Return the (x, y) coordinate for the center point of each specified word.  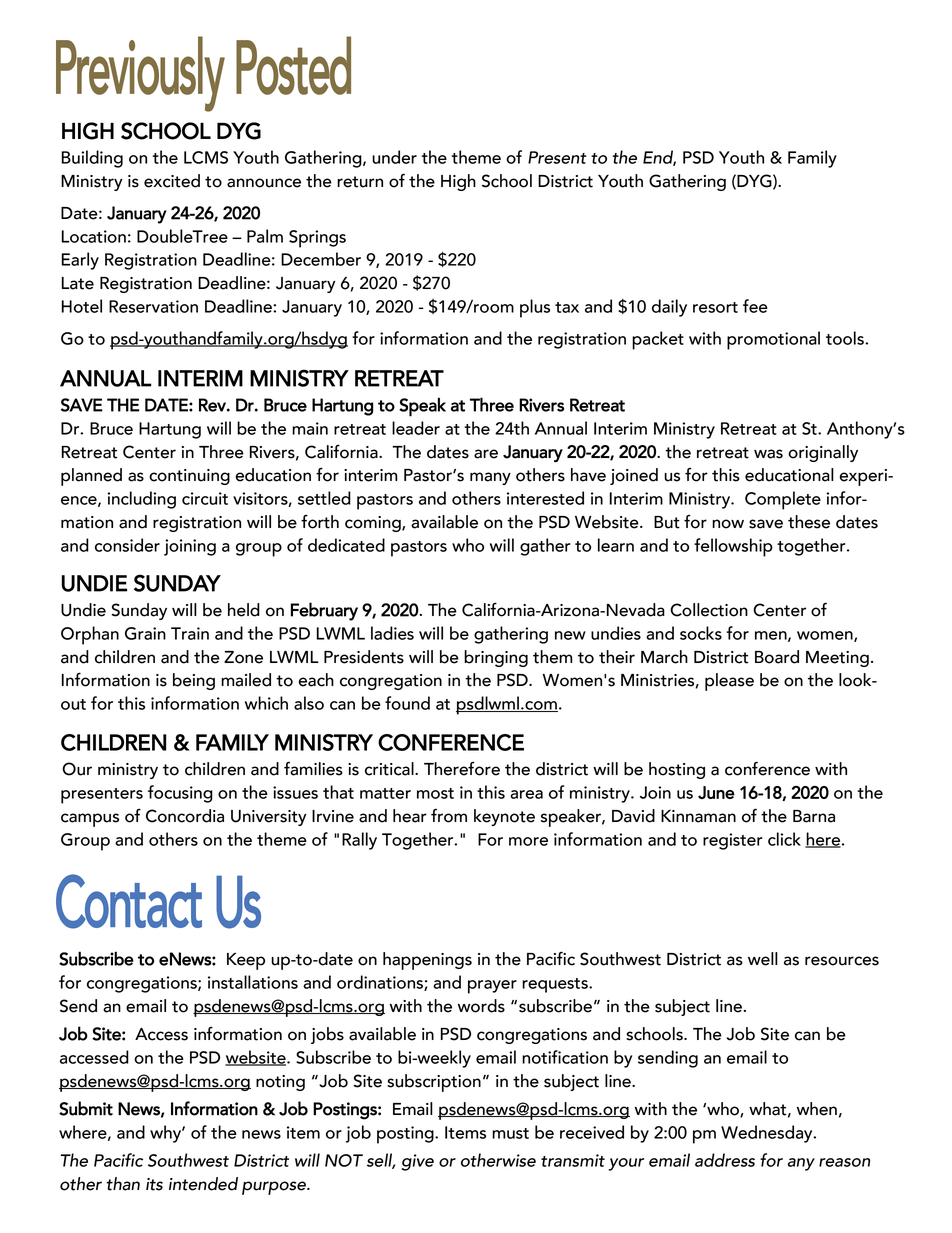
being (194, 681)
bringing (496, 658)
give (418, 1162)
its (154, 1184)
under (394, 157)
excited (172, 181)
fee (755, 306)
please (729, 682)
